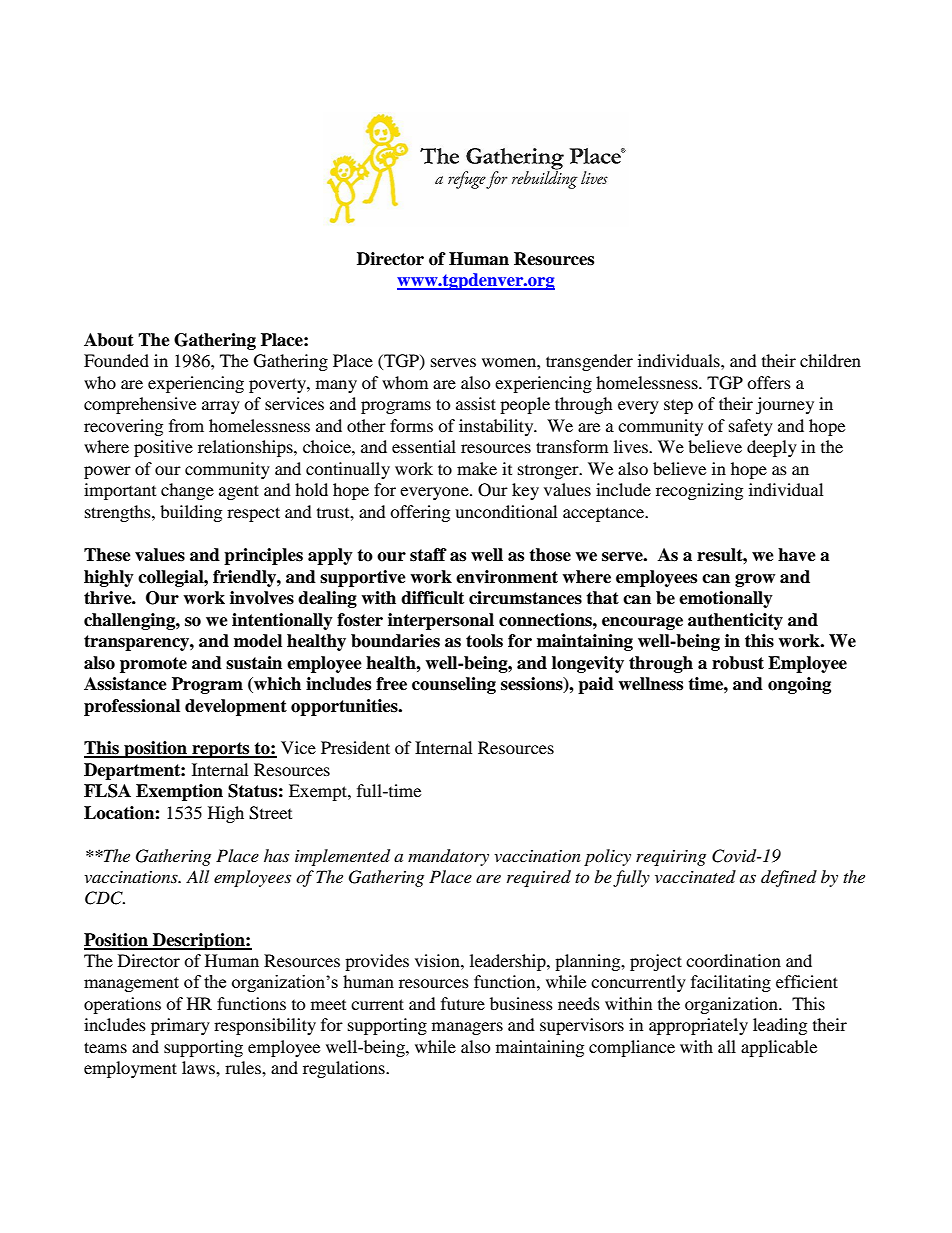 The width and height of the image is (952, 1233). Describe the element at coordinates (116, 360) in the image. I see `Founded` at that location.
